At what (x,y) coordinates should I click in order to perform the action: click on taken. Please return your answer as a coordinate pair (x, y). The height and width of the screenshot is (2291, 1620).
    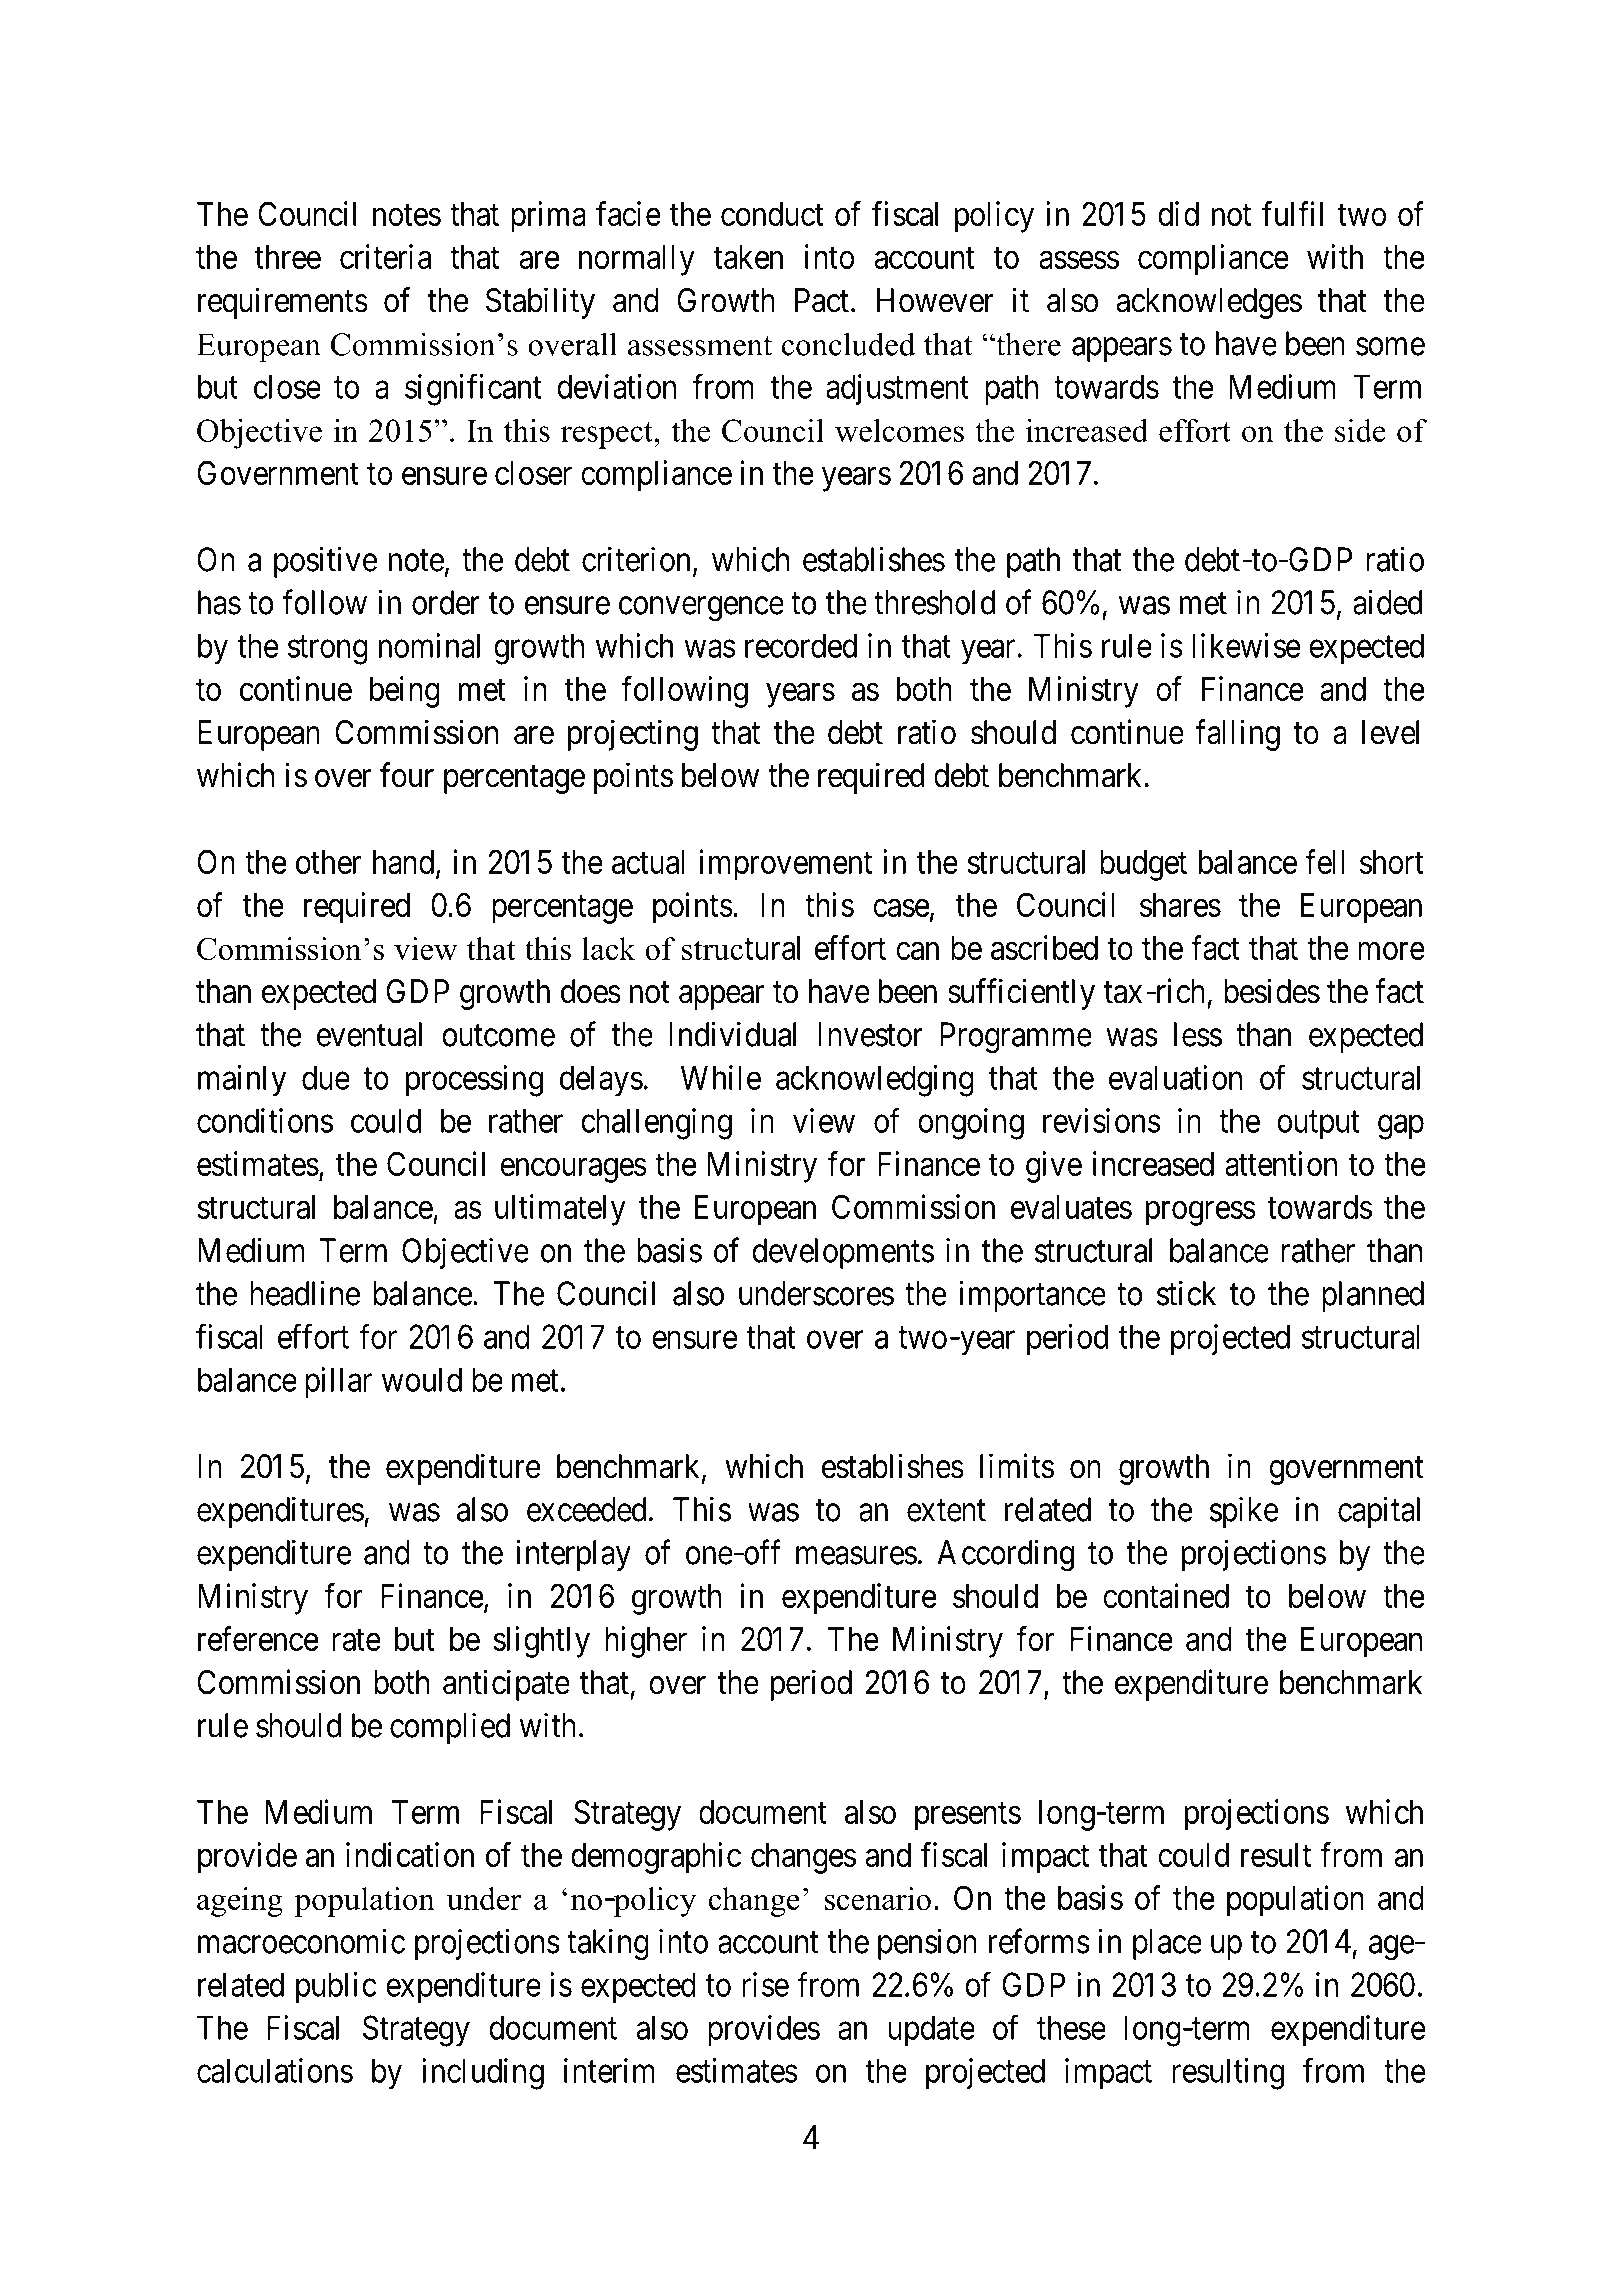
    Looking at the image, I should click on (748, 257).
